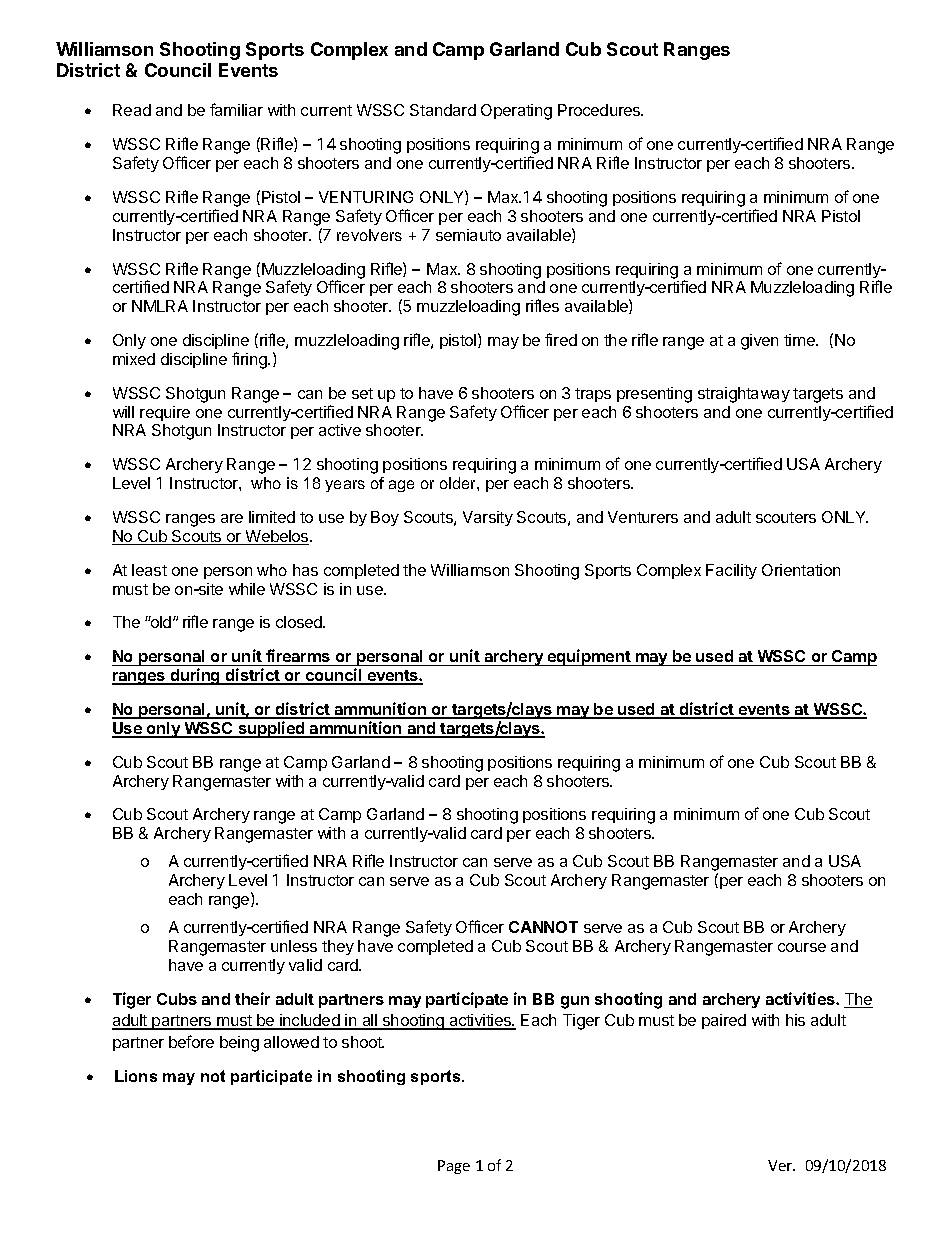 This screenshot has width=952, height=1233. I want to click on straightaway, so click(744, 395).
